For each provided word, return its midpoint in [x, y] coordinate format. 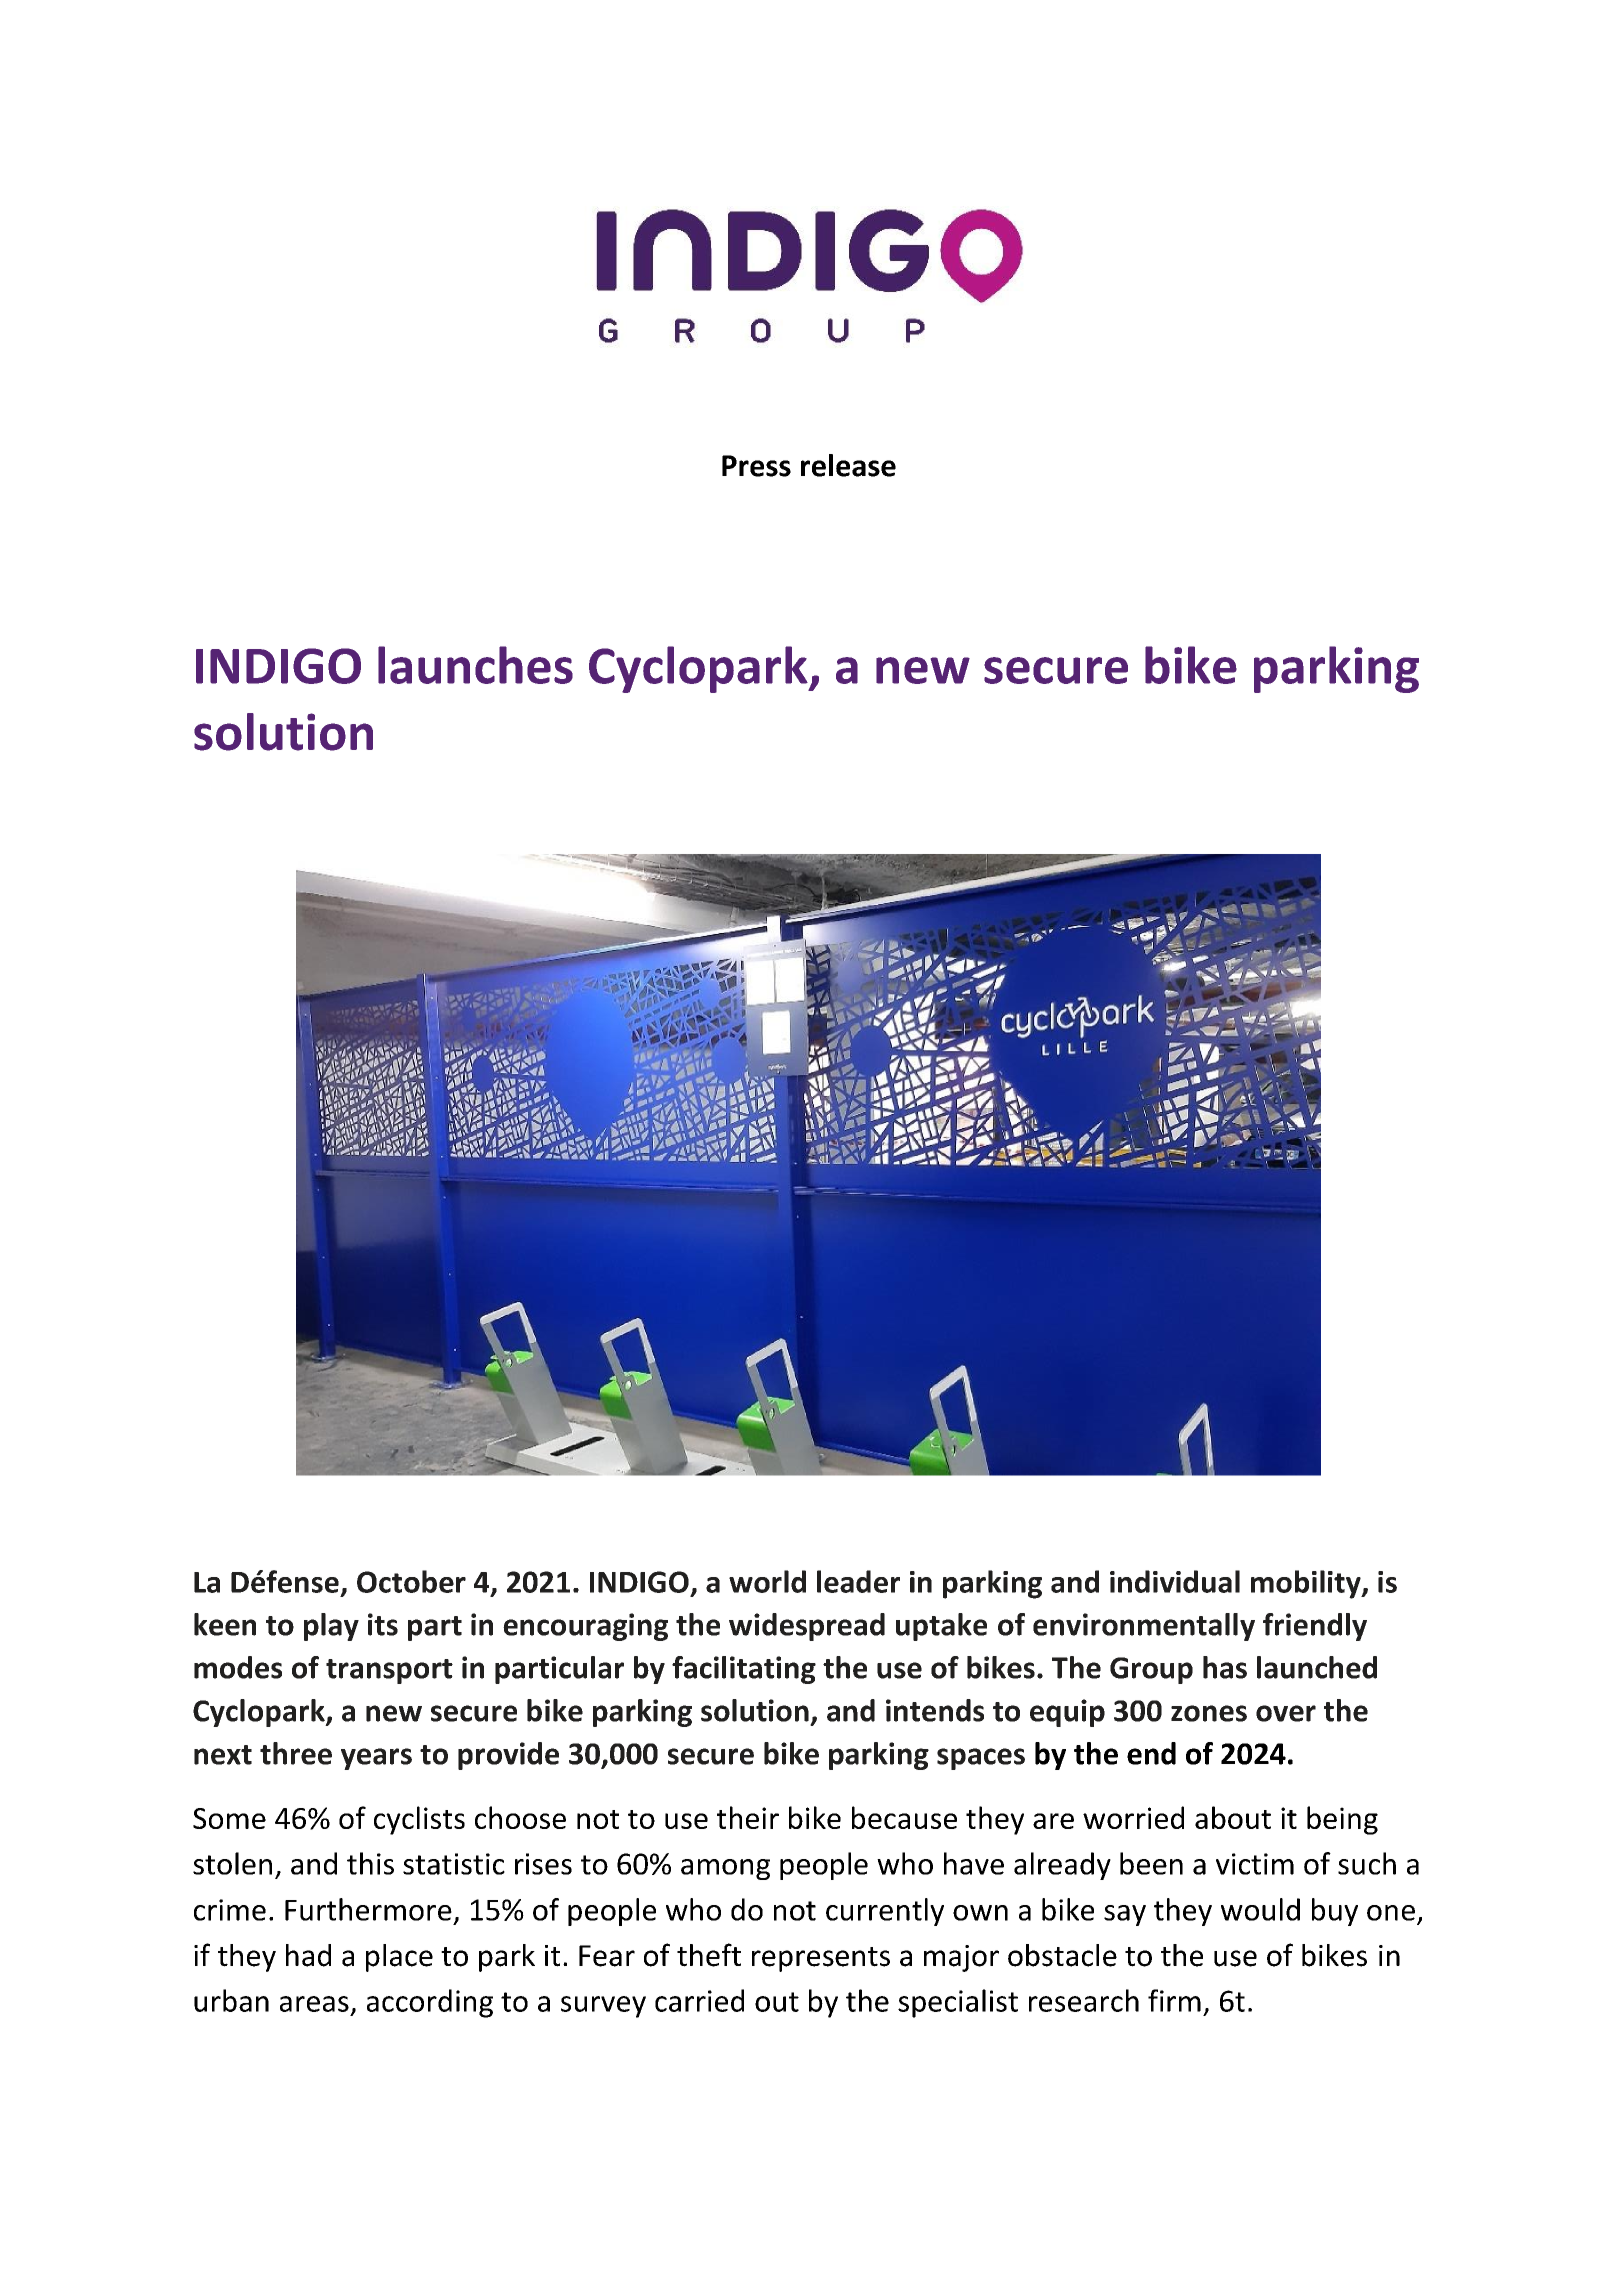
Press [756, 466]
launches [475, 665]
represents [821, 1959]
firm [1174, 2000]
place [399, 1958]
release [848, 465]
